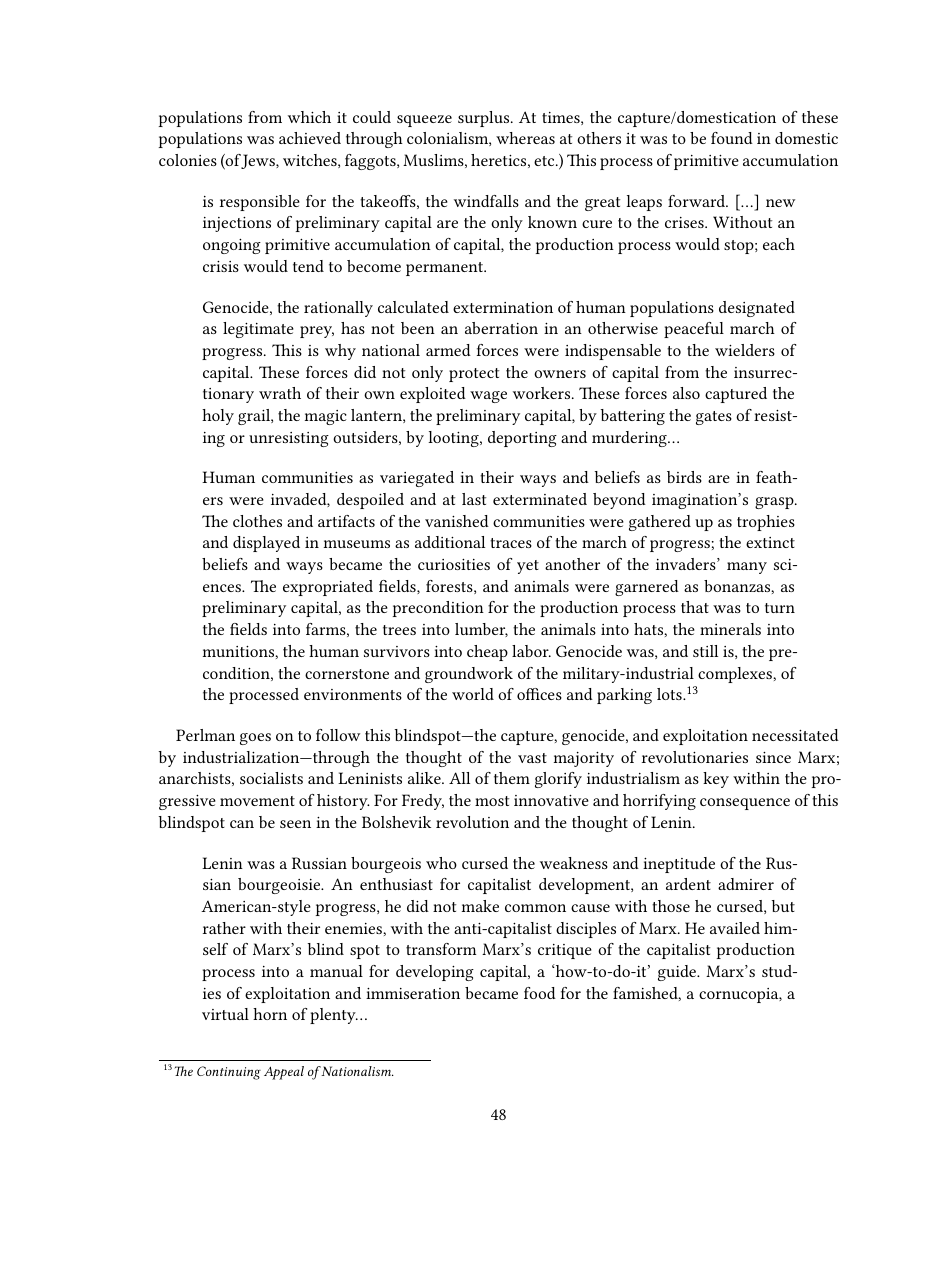 The height and width of the page is (1267, 952). I want to click on admirer, so click(746, 884).
